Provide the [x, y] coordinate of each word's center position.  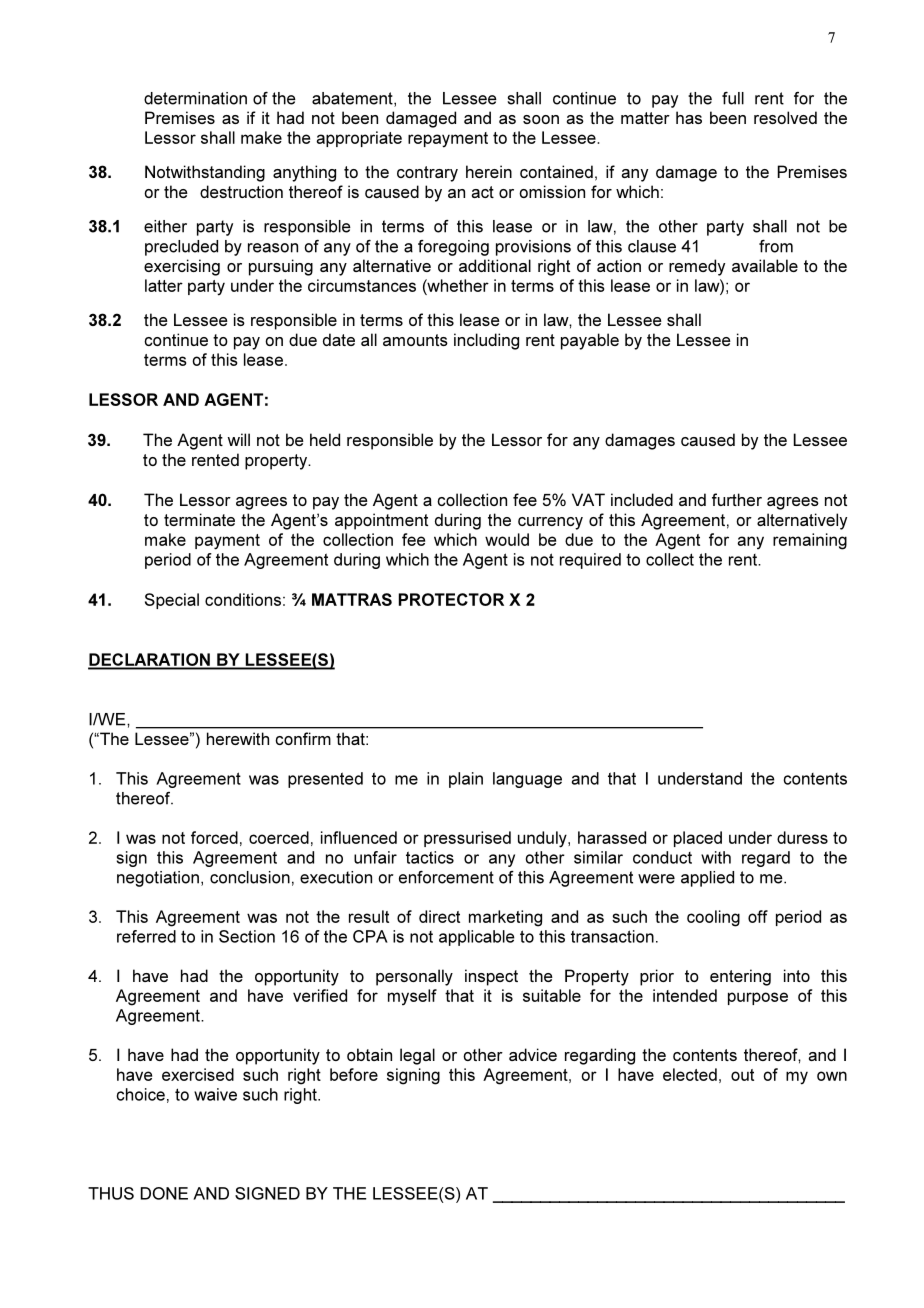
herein [489, 171]
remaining [810, 541]
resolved [785, 117]
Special [172, 601]
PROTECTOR [451, 599]
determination [195, 98]
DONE [164, 1193]
